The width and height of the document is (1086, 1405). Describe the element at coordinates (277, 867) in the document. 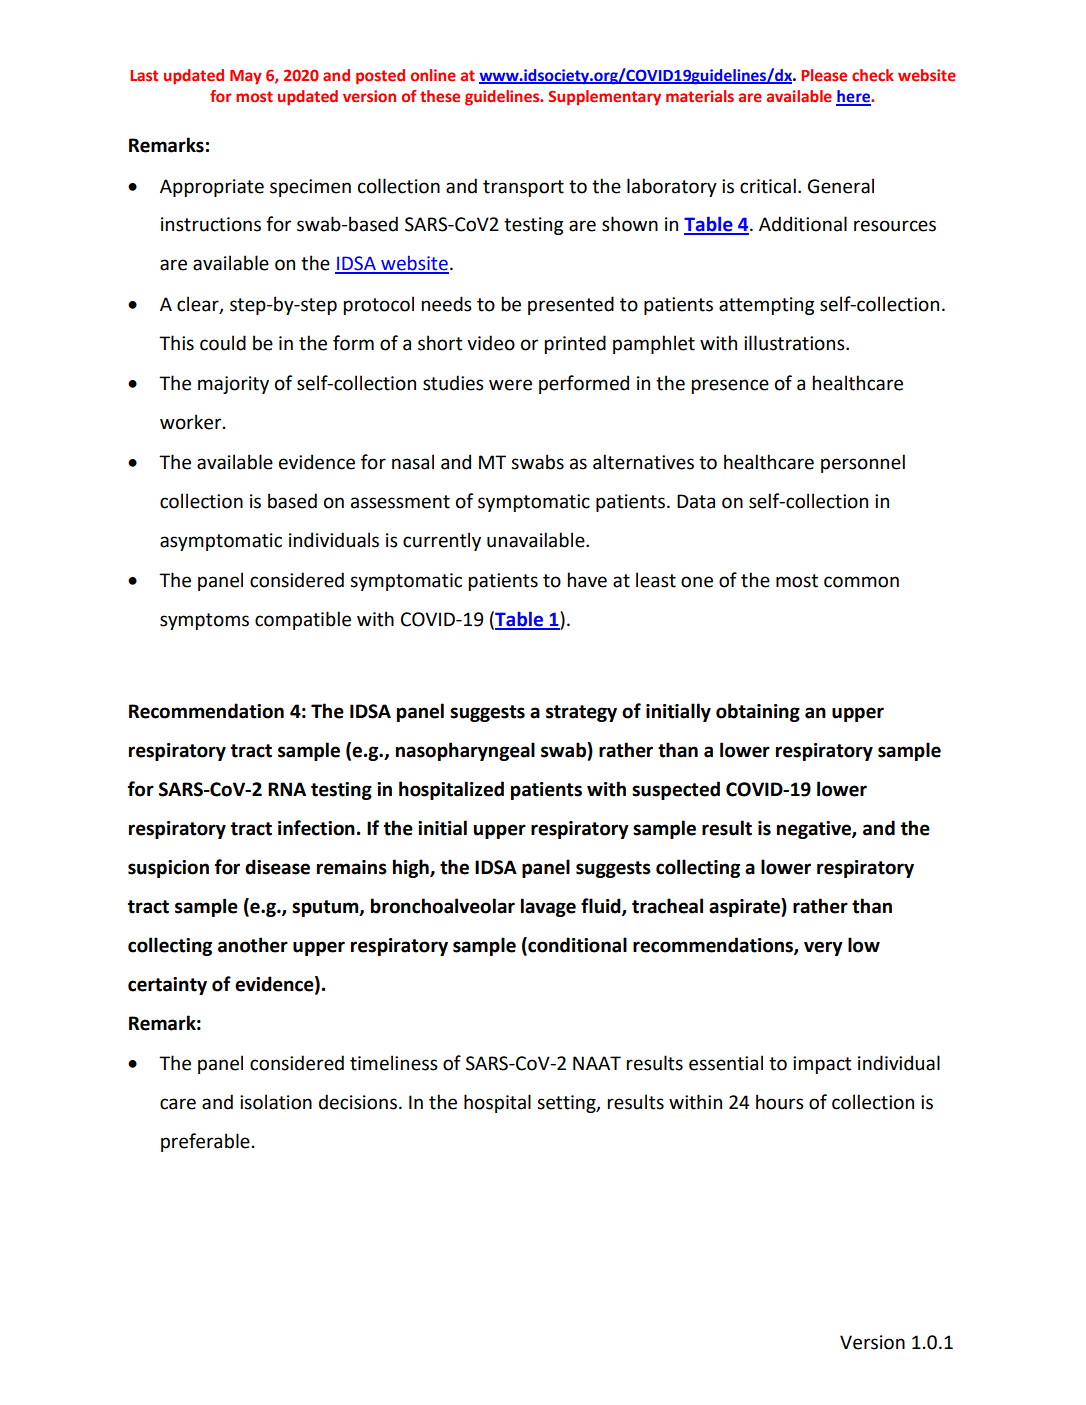

I see `disease` at that location.
